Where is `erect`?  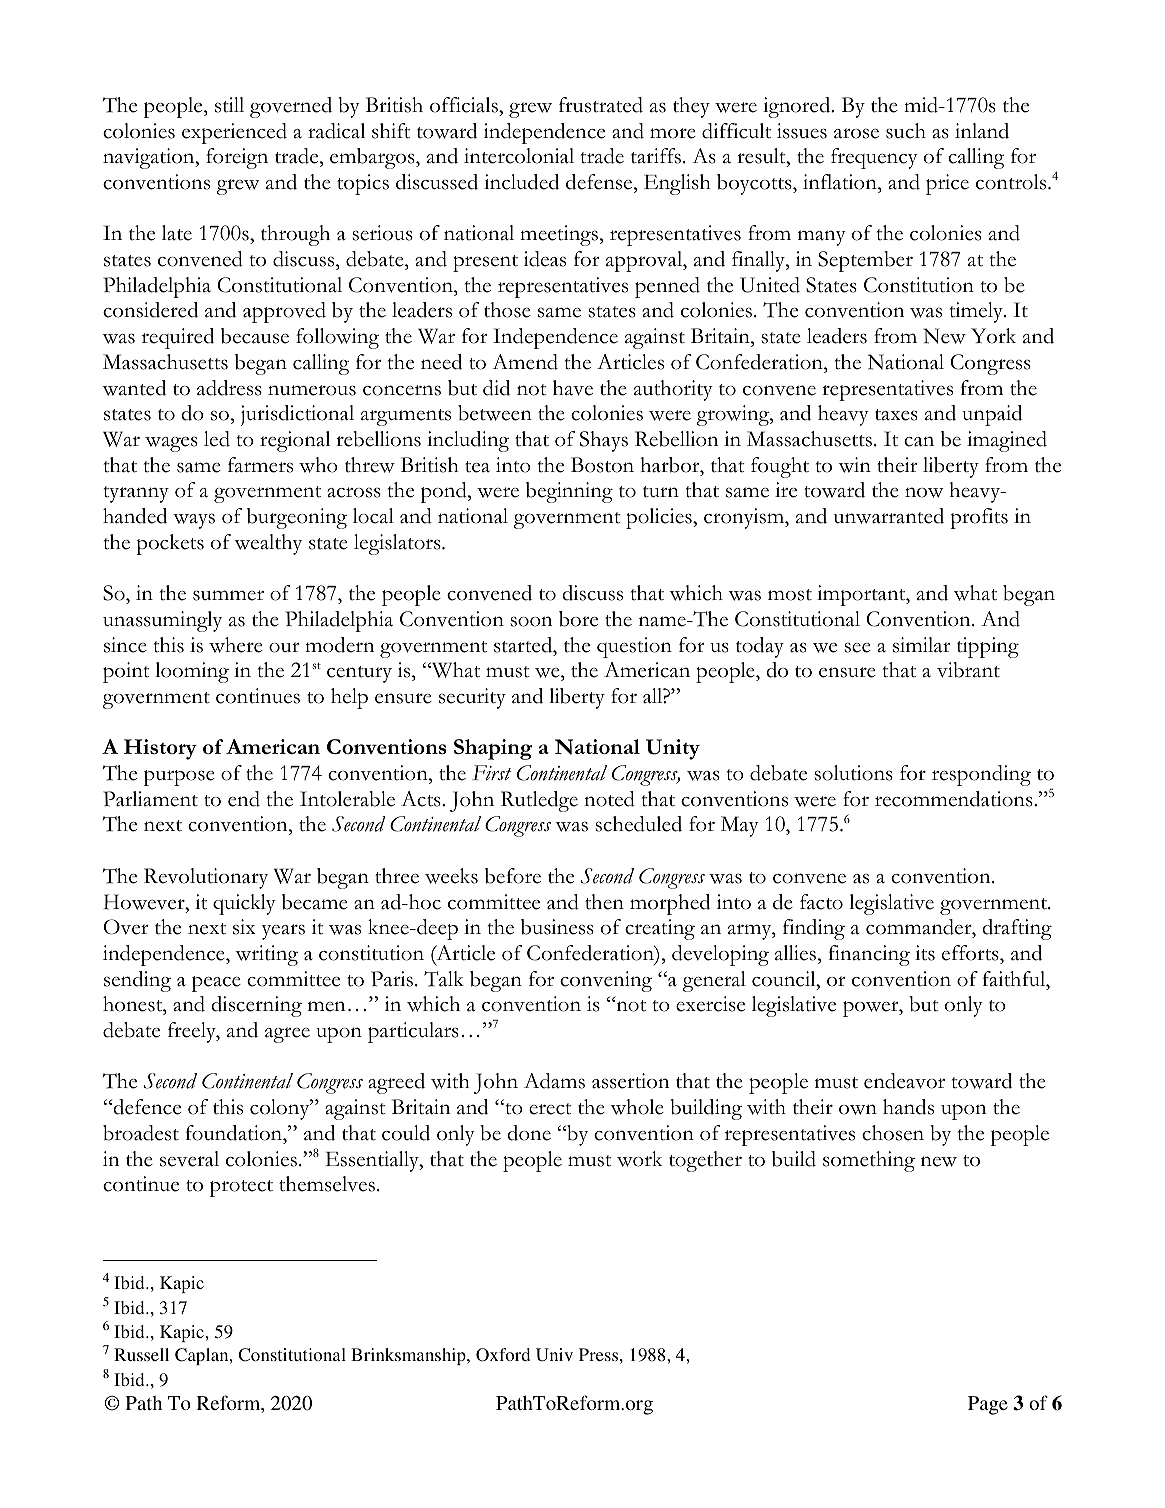
erect is located at coordinates (550, 1109).
